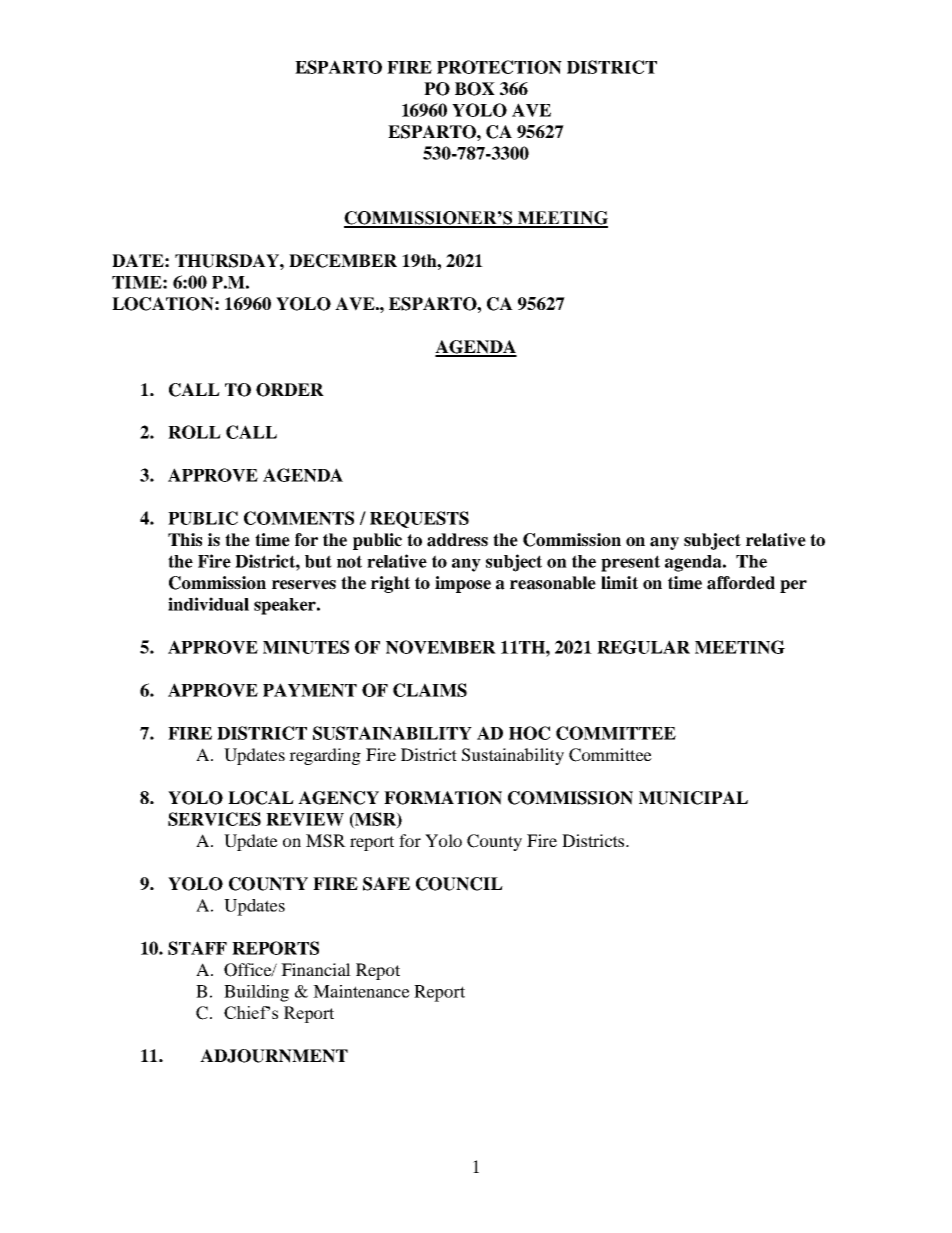 The image size is (952, 1233). Describe the element at coordinates (378, 971) in the document. I see `Repot` at that location.
